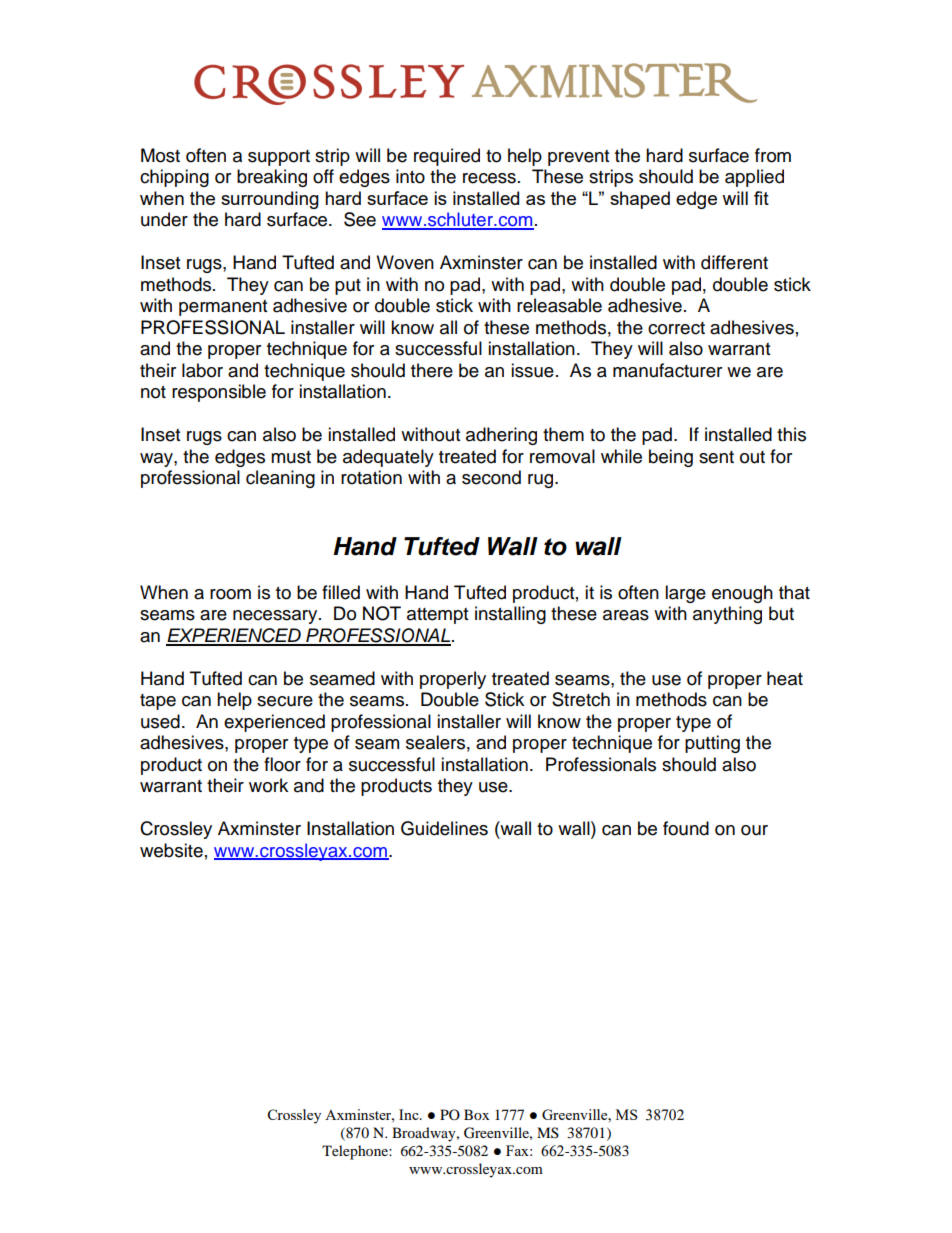 The image size is (952, 1233). What do you see at coordinates (754, 830) in the screenshot?
I see `our` at bounding box center [754, 830].
